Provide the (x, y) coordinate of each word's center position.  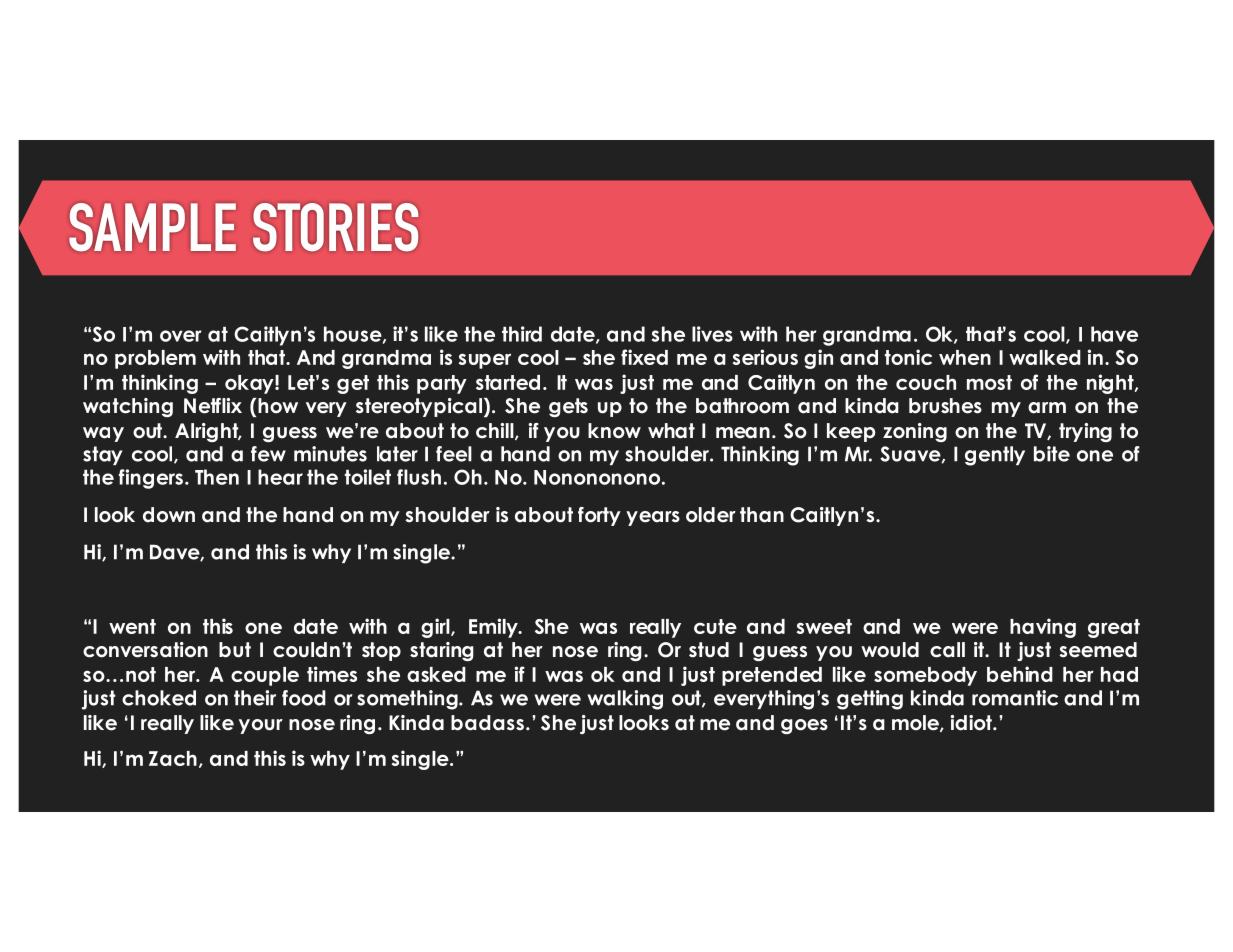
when (965, 357)
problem (155, 359)
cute (715, 626)
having (1043, 628)
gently (995, 456)
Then (217, 477)
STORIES (335, 227)
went (132, 626)
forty (599, 516)
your (261, 726)
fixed (644, 357)
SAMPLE (152, 227)
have (1114, 334)
